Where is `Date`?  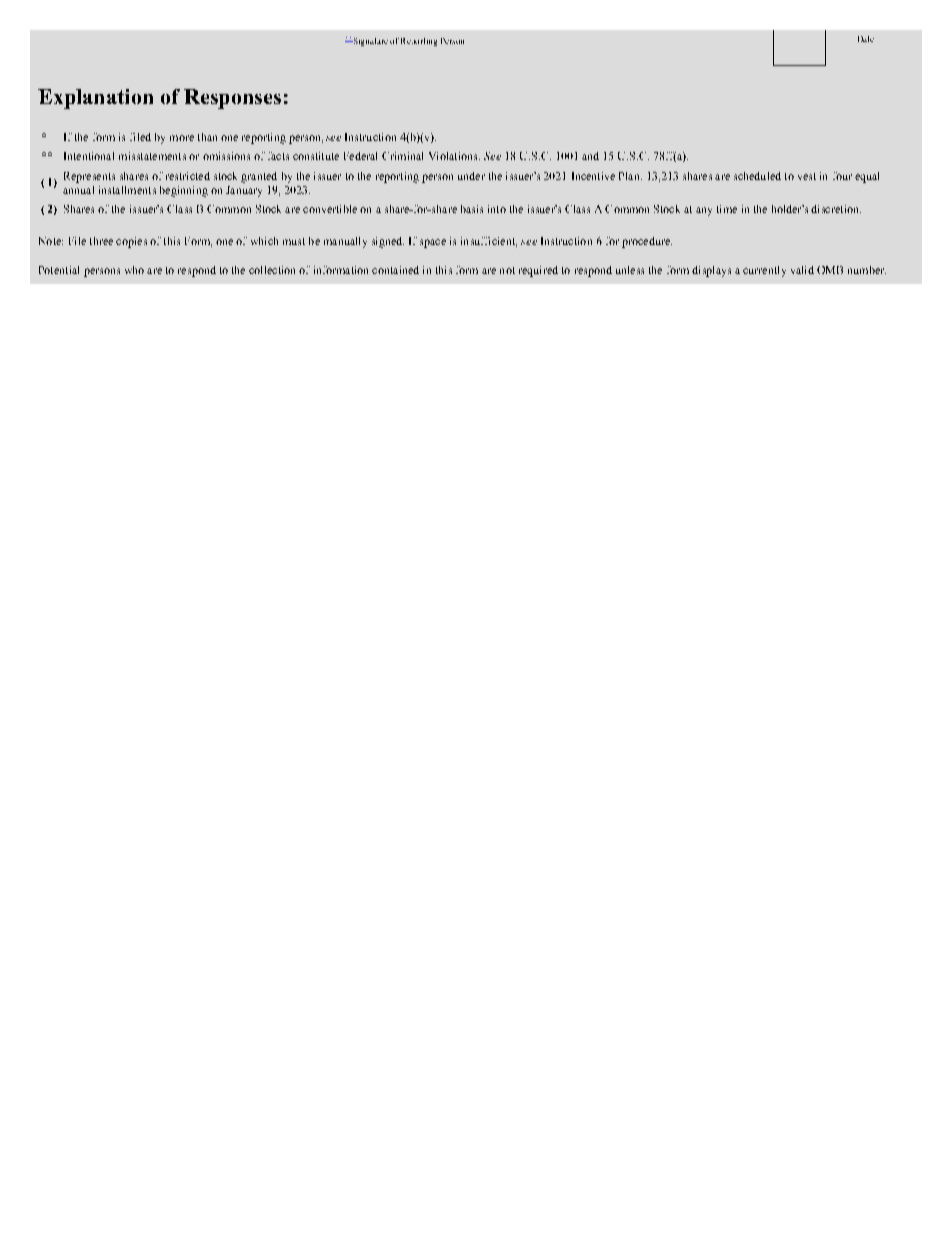 Date is located at coordinates (866, 39).
